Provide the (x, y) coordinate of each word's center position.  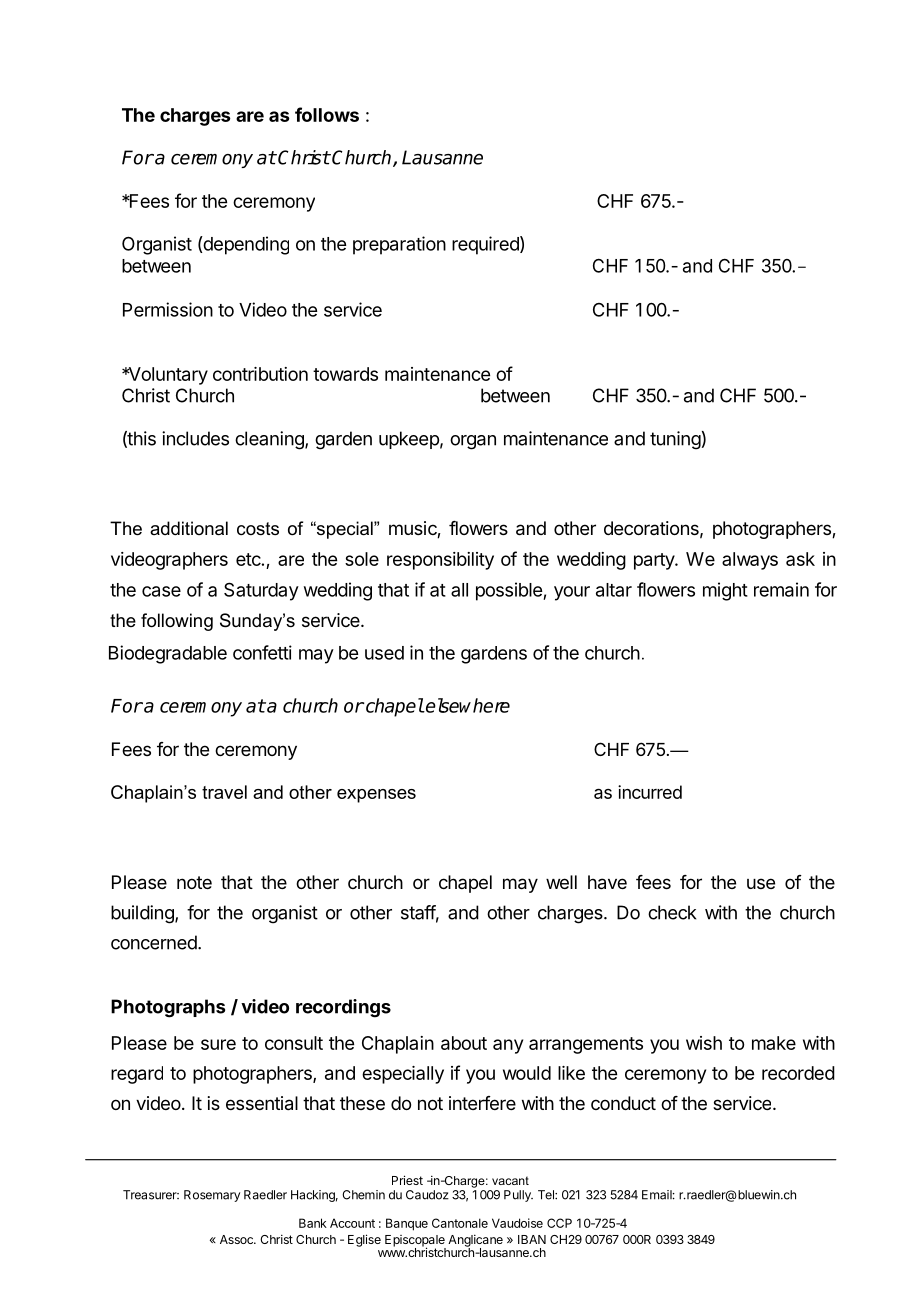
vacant (510, 1180)
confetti (262, 652)
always (750, 561)
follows (327, 114)
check (672, 912)
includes (195, 438)
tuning (675, 440)
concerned (154, 942)
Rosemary (212, 1196)
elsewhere (467, 705)
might (725, 591)
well (561, 882)
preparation (399, 245)
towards (345, 374)
